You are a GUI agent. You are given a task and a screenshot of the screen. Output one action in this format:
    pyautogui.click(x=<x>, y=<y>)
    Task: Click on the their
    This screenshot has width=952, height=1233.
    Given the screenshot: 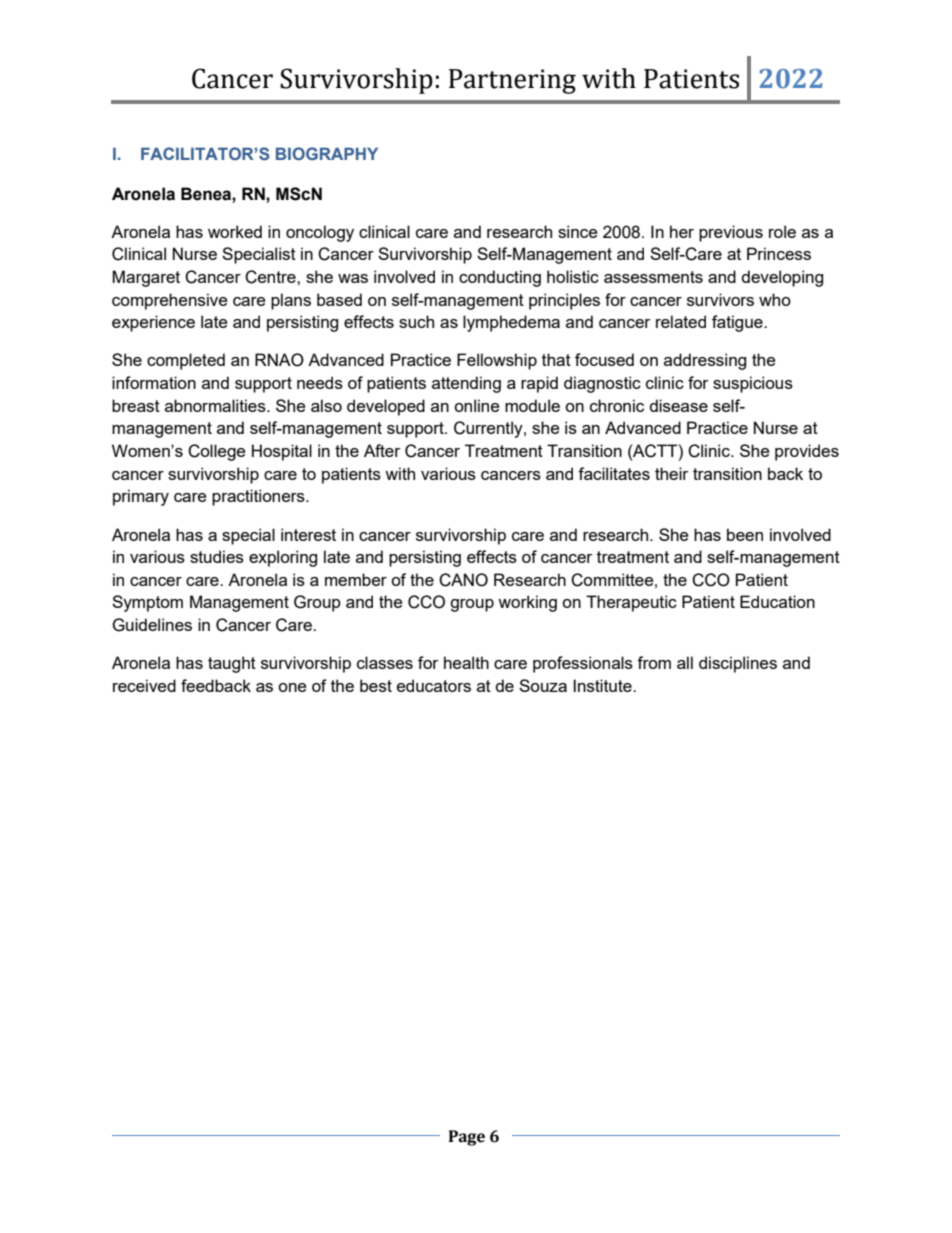 What is the action you would take?
    pyautogui.click(x=671, y=473)
